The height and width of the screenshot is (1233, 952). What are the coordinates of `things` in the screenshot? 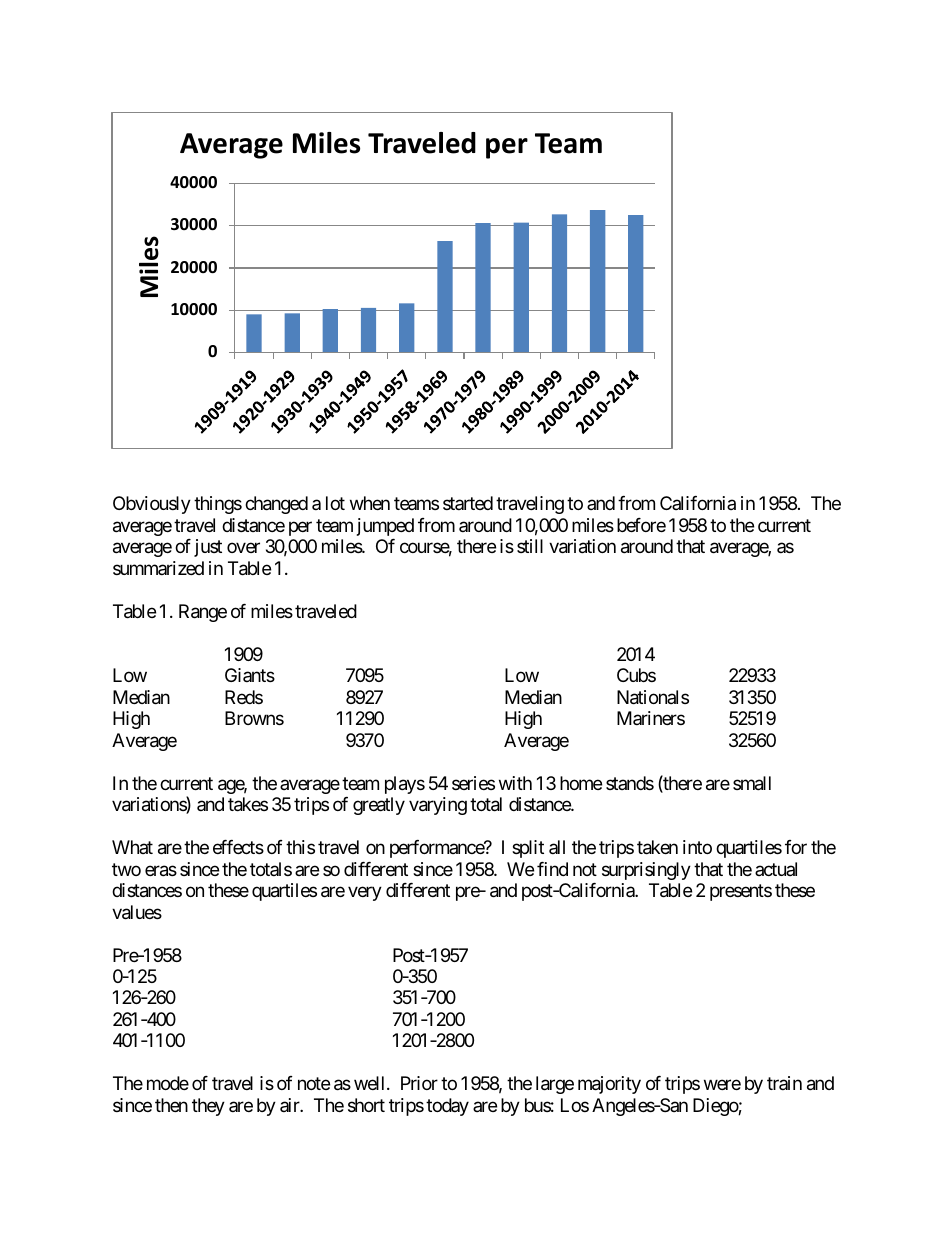 It's located at (218, 505).
